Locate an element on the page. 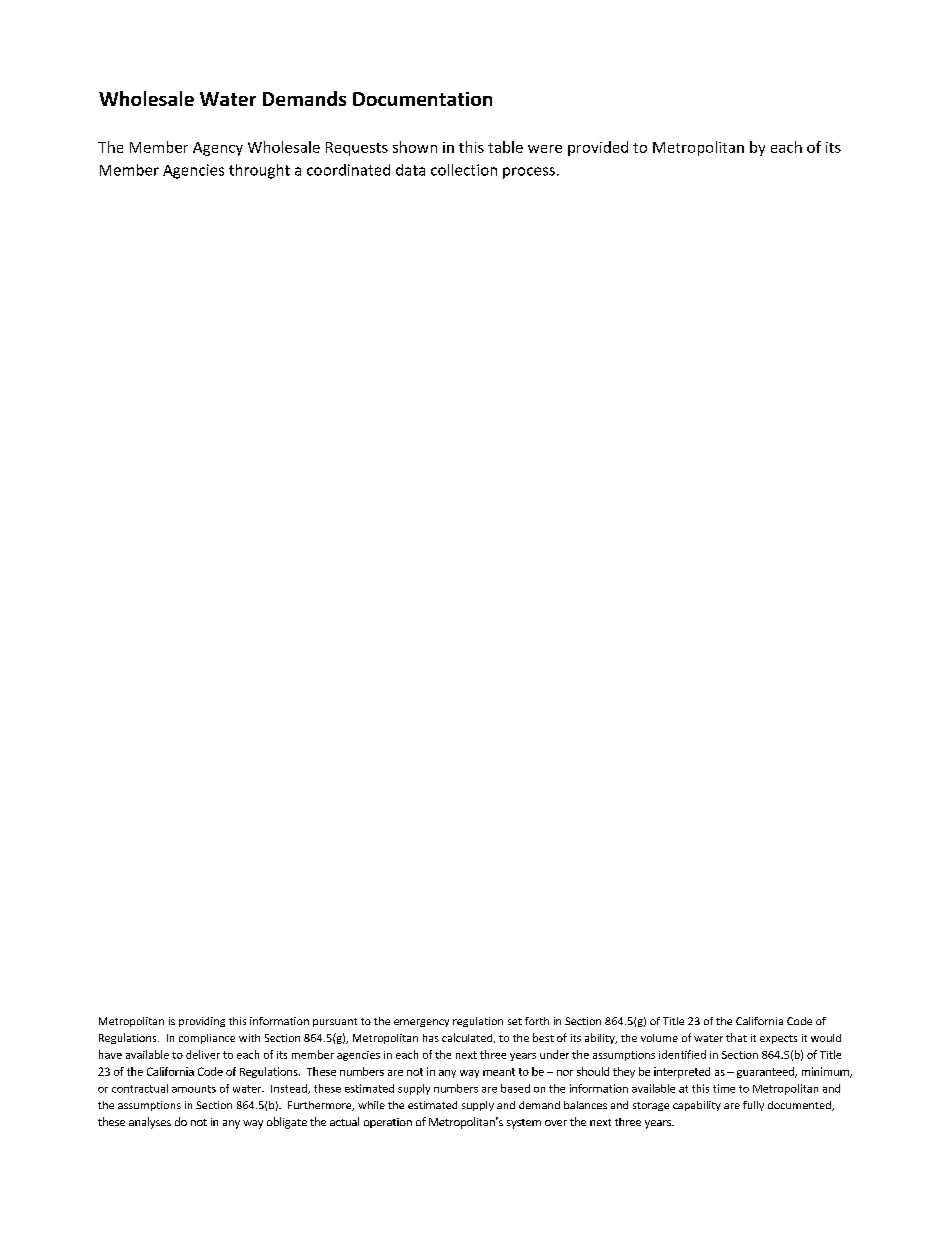 The image size is (952, 1233). compliance is located at coordinates (207, 1039).
